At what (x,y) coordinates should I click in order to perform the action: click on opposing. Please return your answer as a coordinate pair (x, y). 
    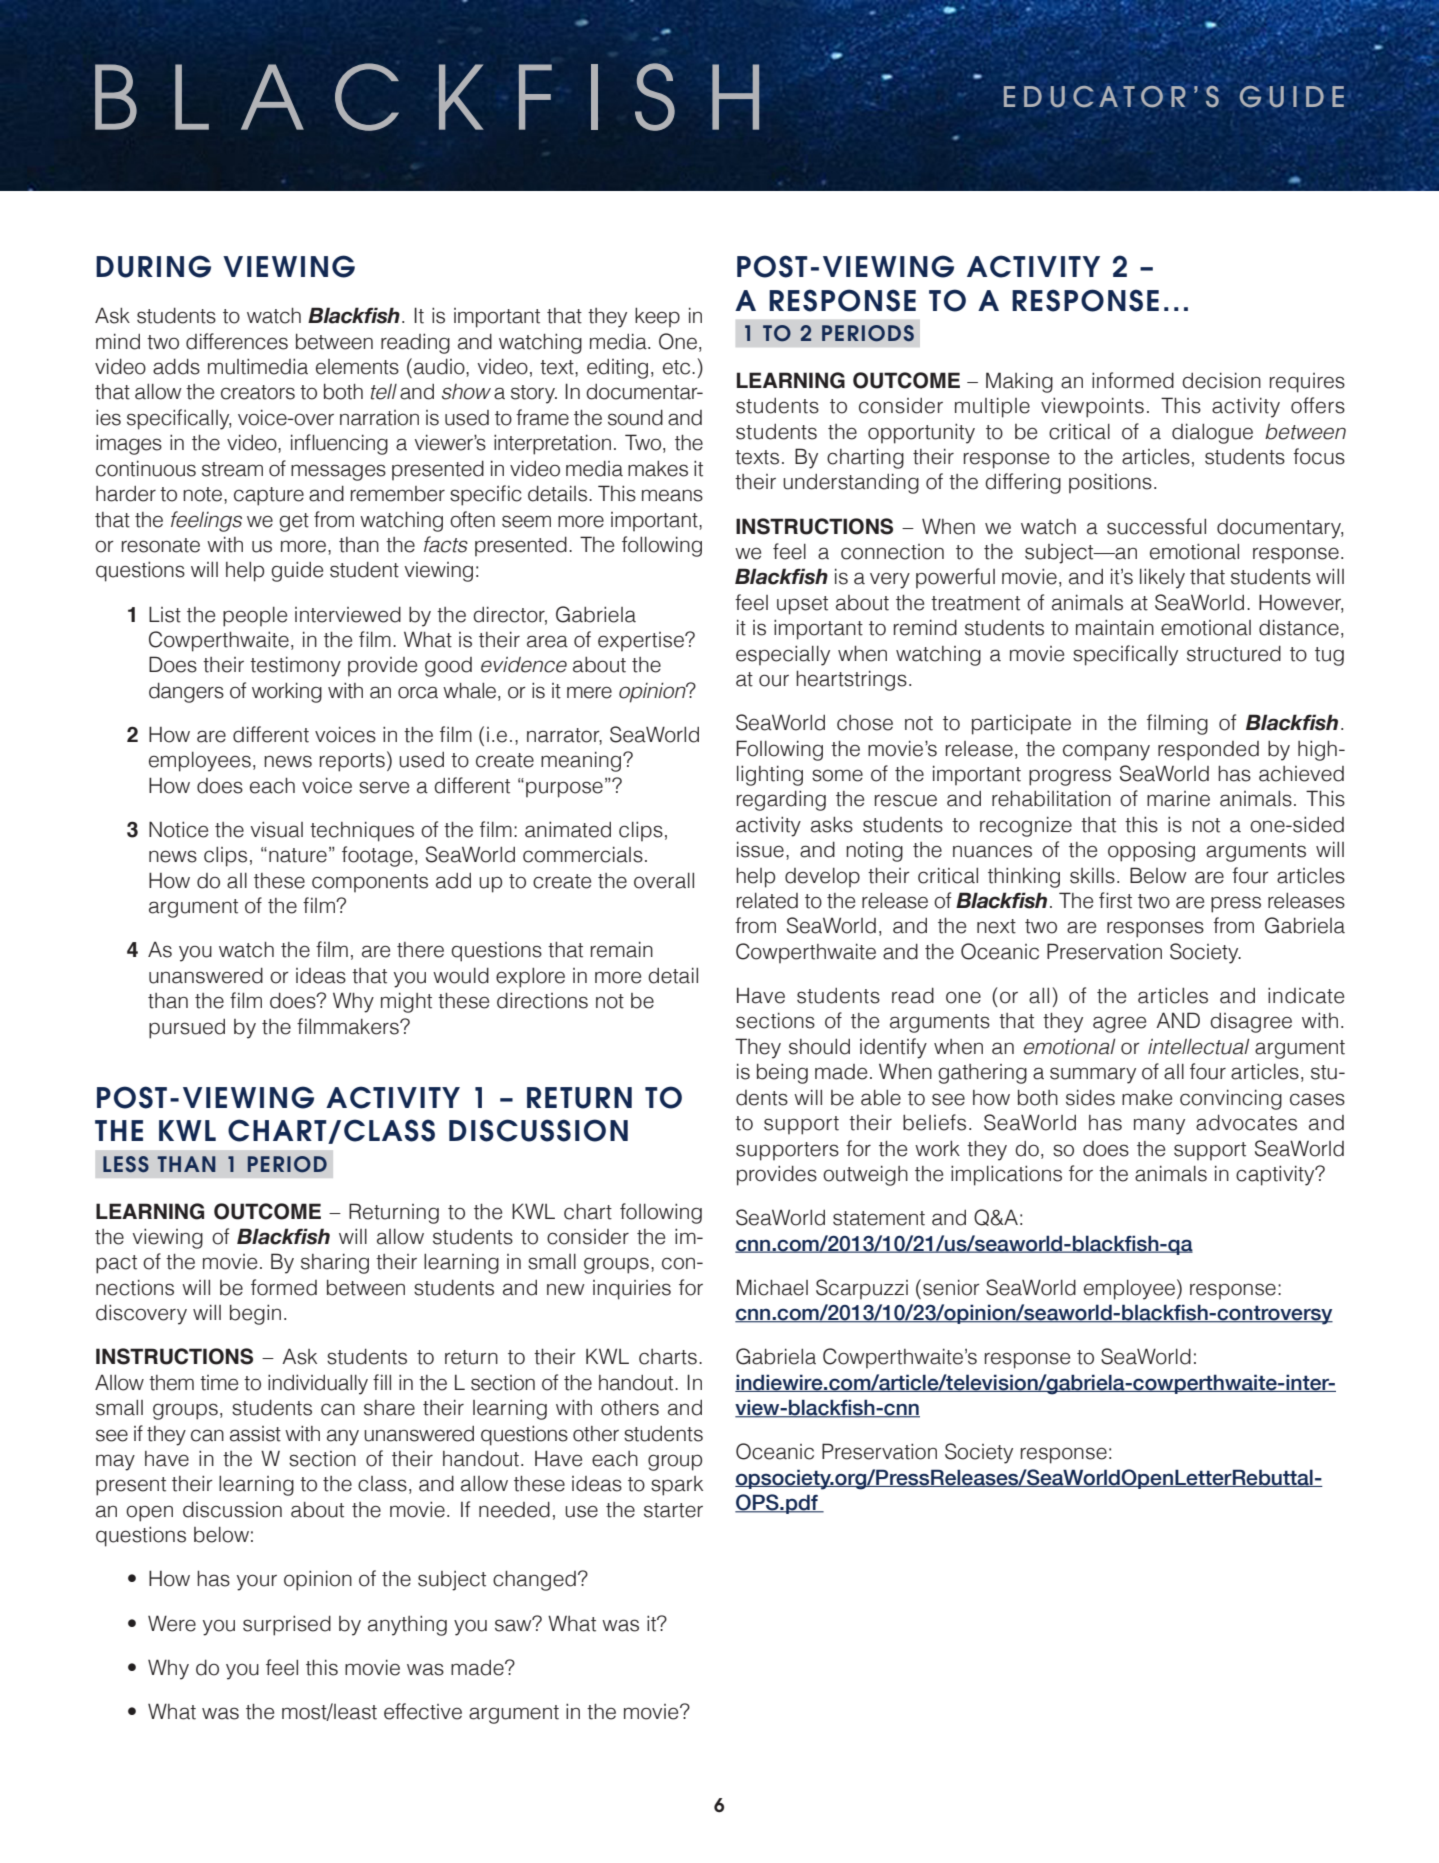
    Looking at the image, I should click on (1151, 851).
